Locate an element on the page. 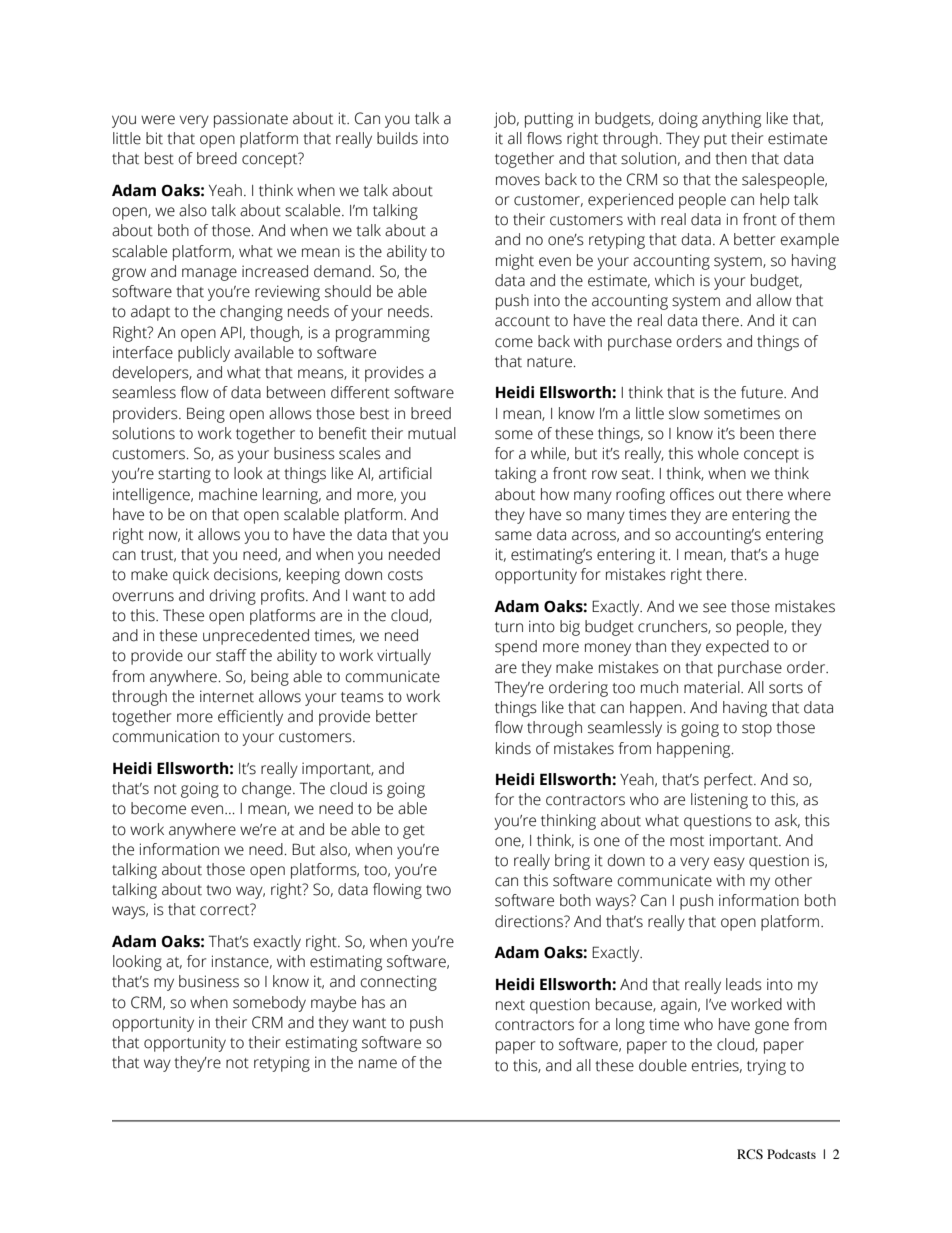 The height and width of the document is (1233, 952). change is located at coordinates (268, 790).
